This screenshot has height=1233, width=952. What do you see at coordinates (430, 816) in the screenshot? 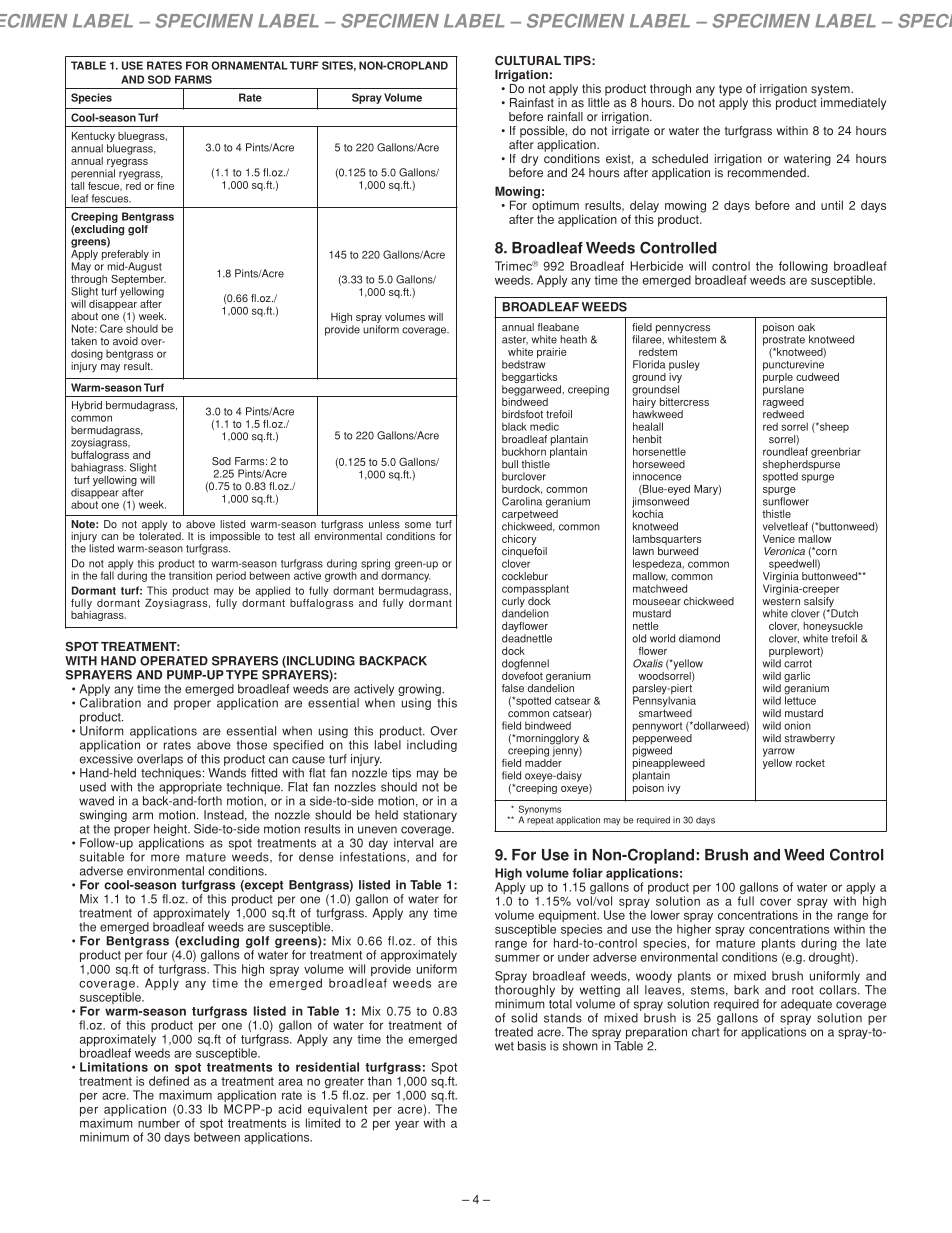
I see `stationary` at bounding box center [430, 816].
